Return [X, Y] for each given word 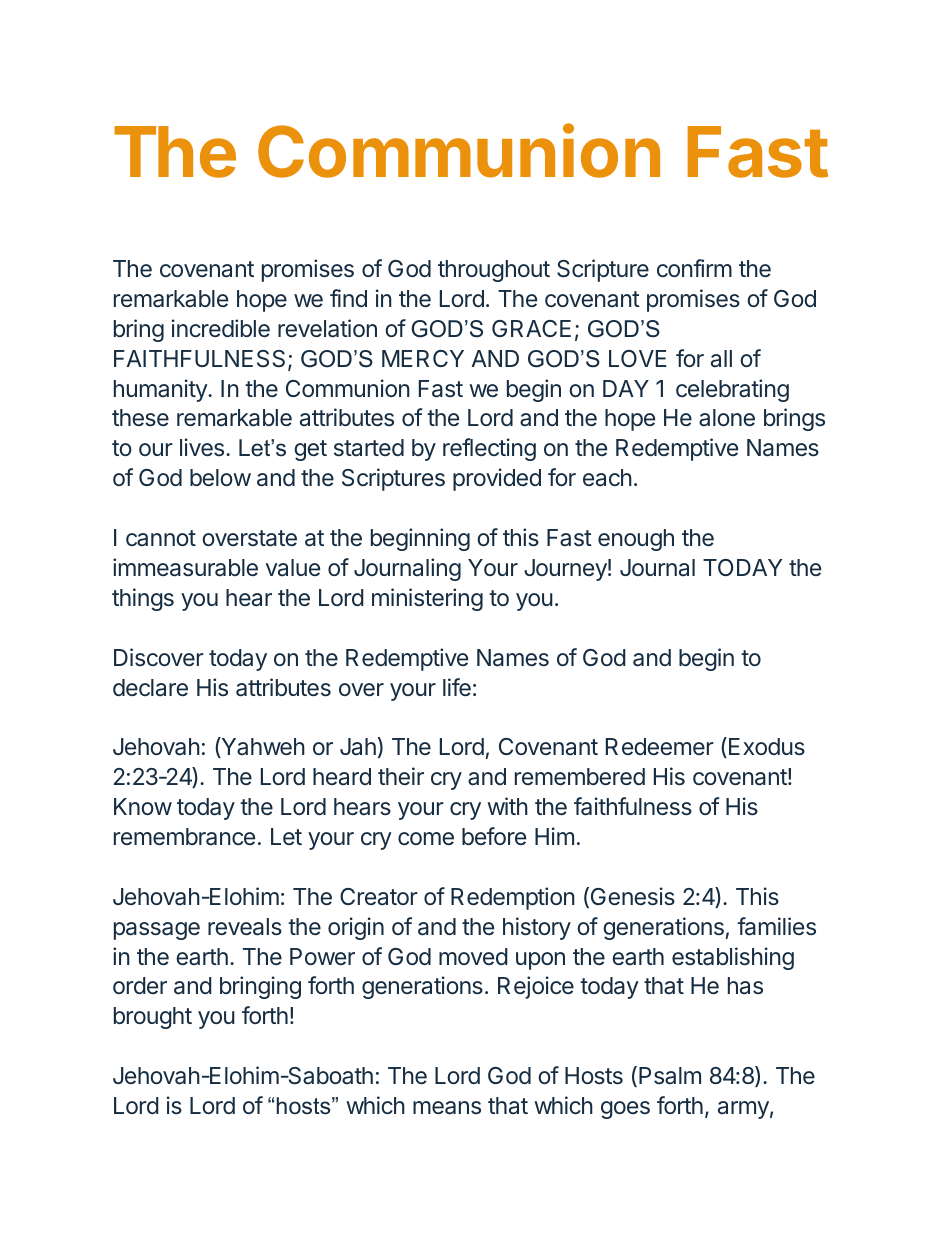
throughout [494, 271]
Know [143, 806]
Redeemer [660, 746]
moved [473, 956]
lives [202, 447]
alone [727, 418]
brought [153, 1018]
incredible [221, 328]
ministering [427, 599]
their [401, 776]
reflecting [489, 449]
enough [636, 540]
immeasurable [185, 567]
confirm [694, 268]
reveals [245, 927]
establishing [733, 958]
